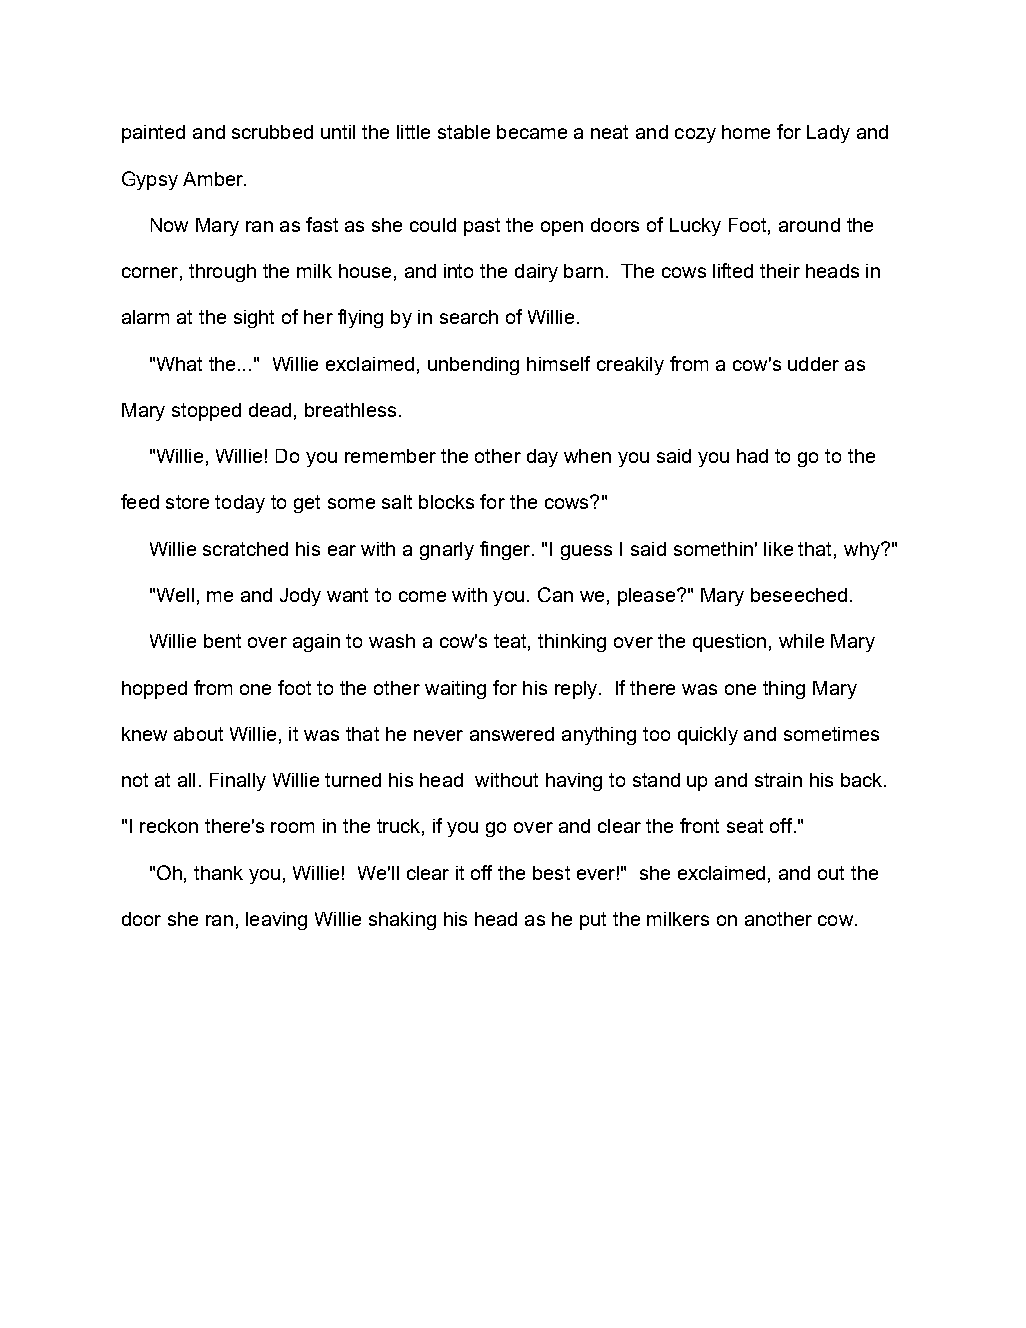 This page has width=1026, height=1328. I want to click on while, so click(801, 641).
